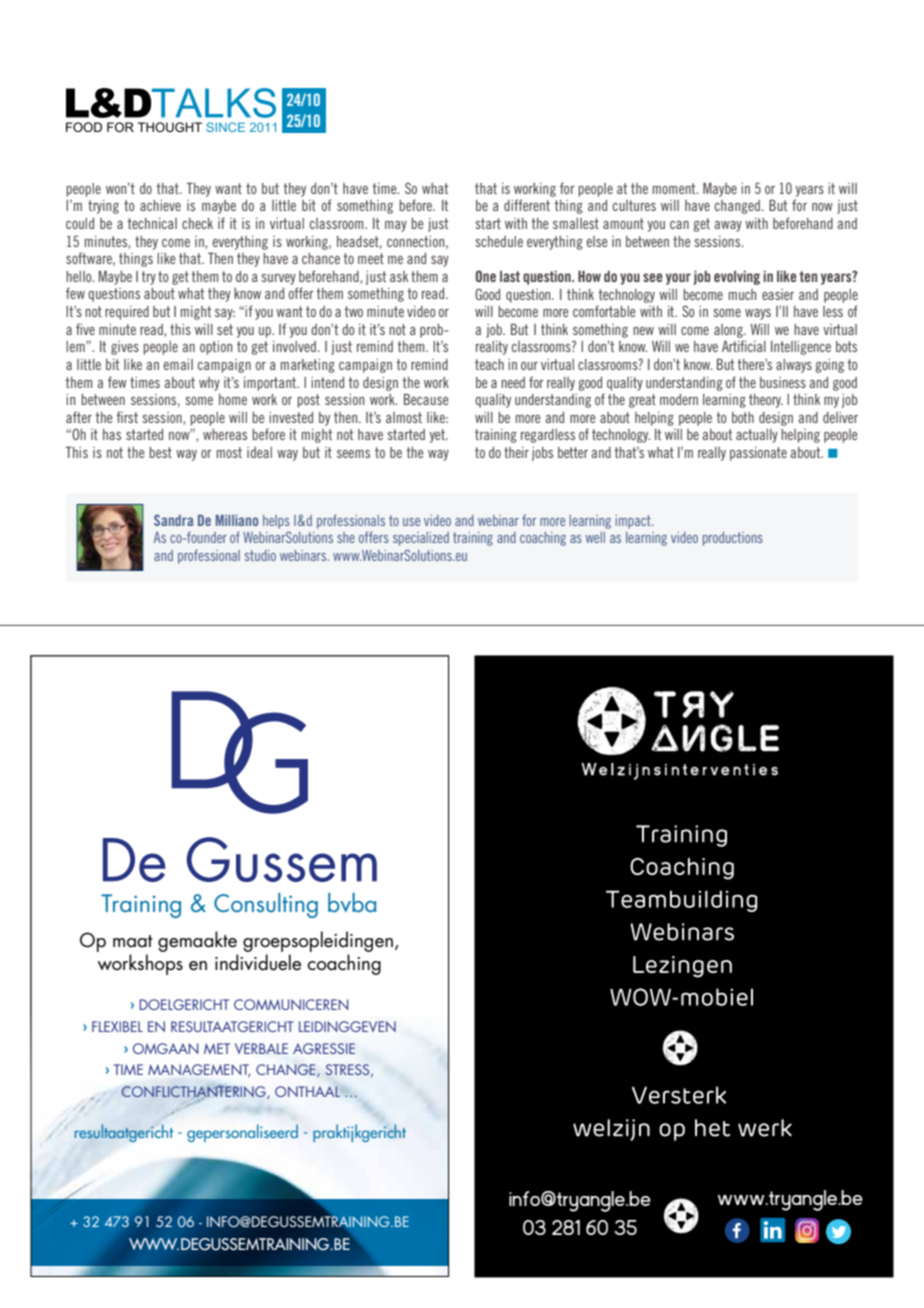 The image size is (924, 1308). I want to click on yet, so click(438, 436).
